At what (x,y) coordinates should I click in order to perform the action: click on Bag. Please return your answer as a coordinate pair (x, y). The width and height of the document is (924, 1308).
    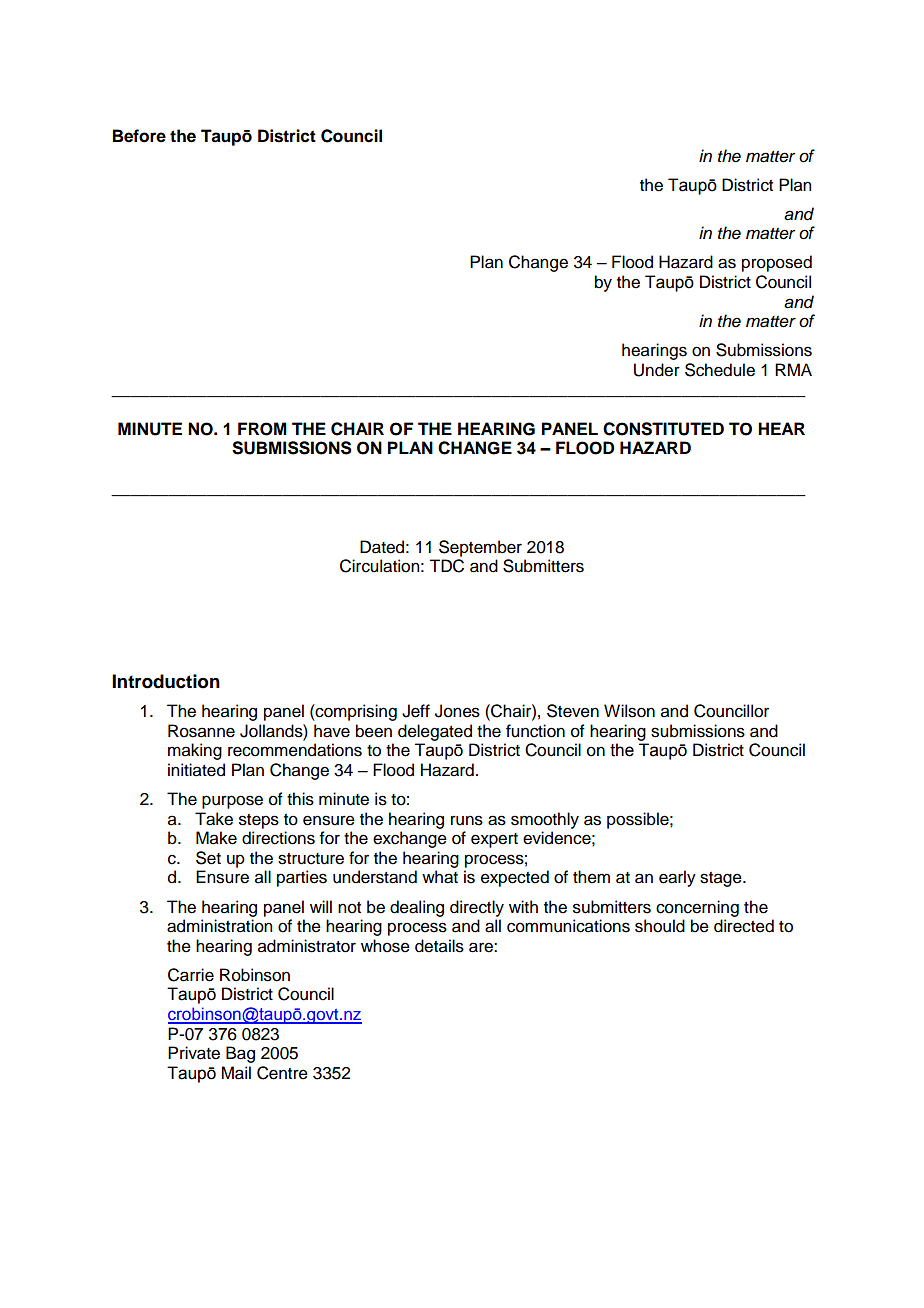
    Looking at the image, I should click on (240, 1054).
